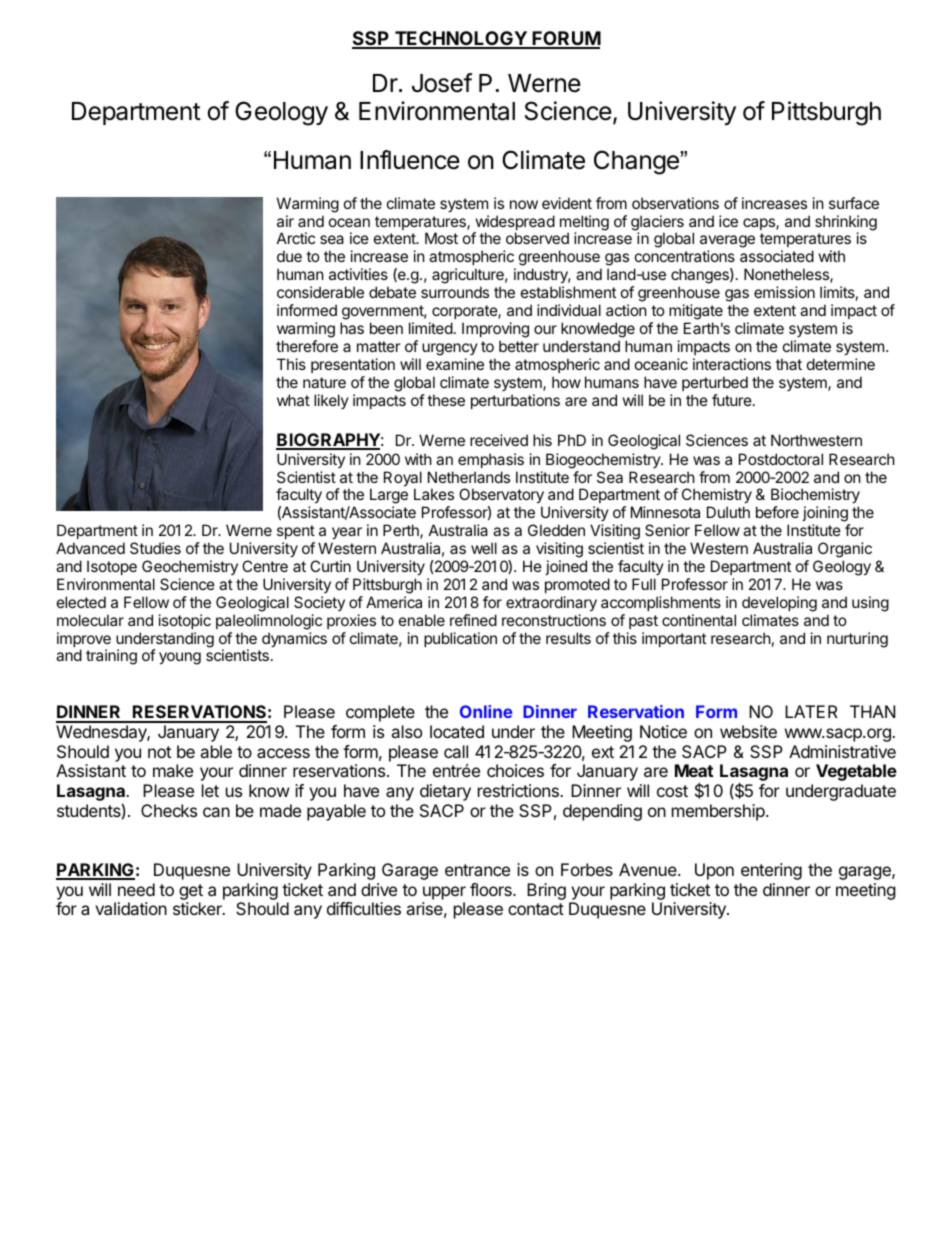 The width and height of the screenshot is (952, 1233). I want to click on therefore, so click(307, 346).
